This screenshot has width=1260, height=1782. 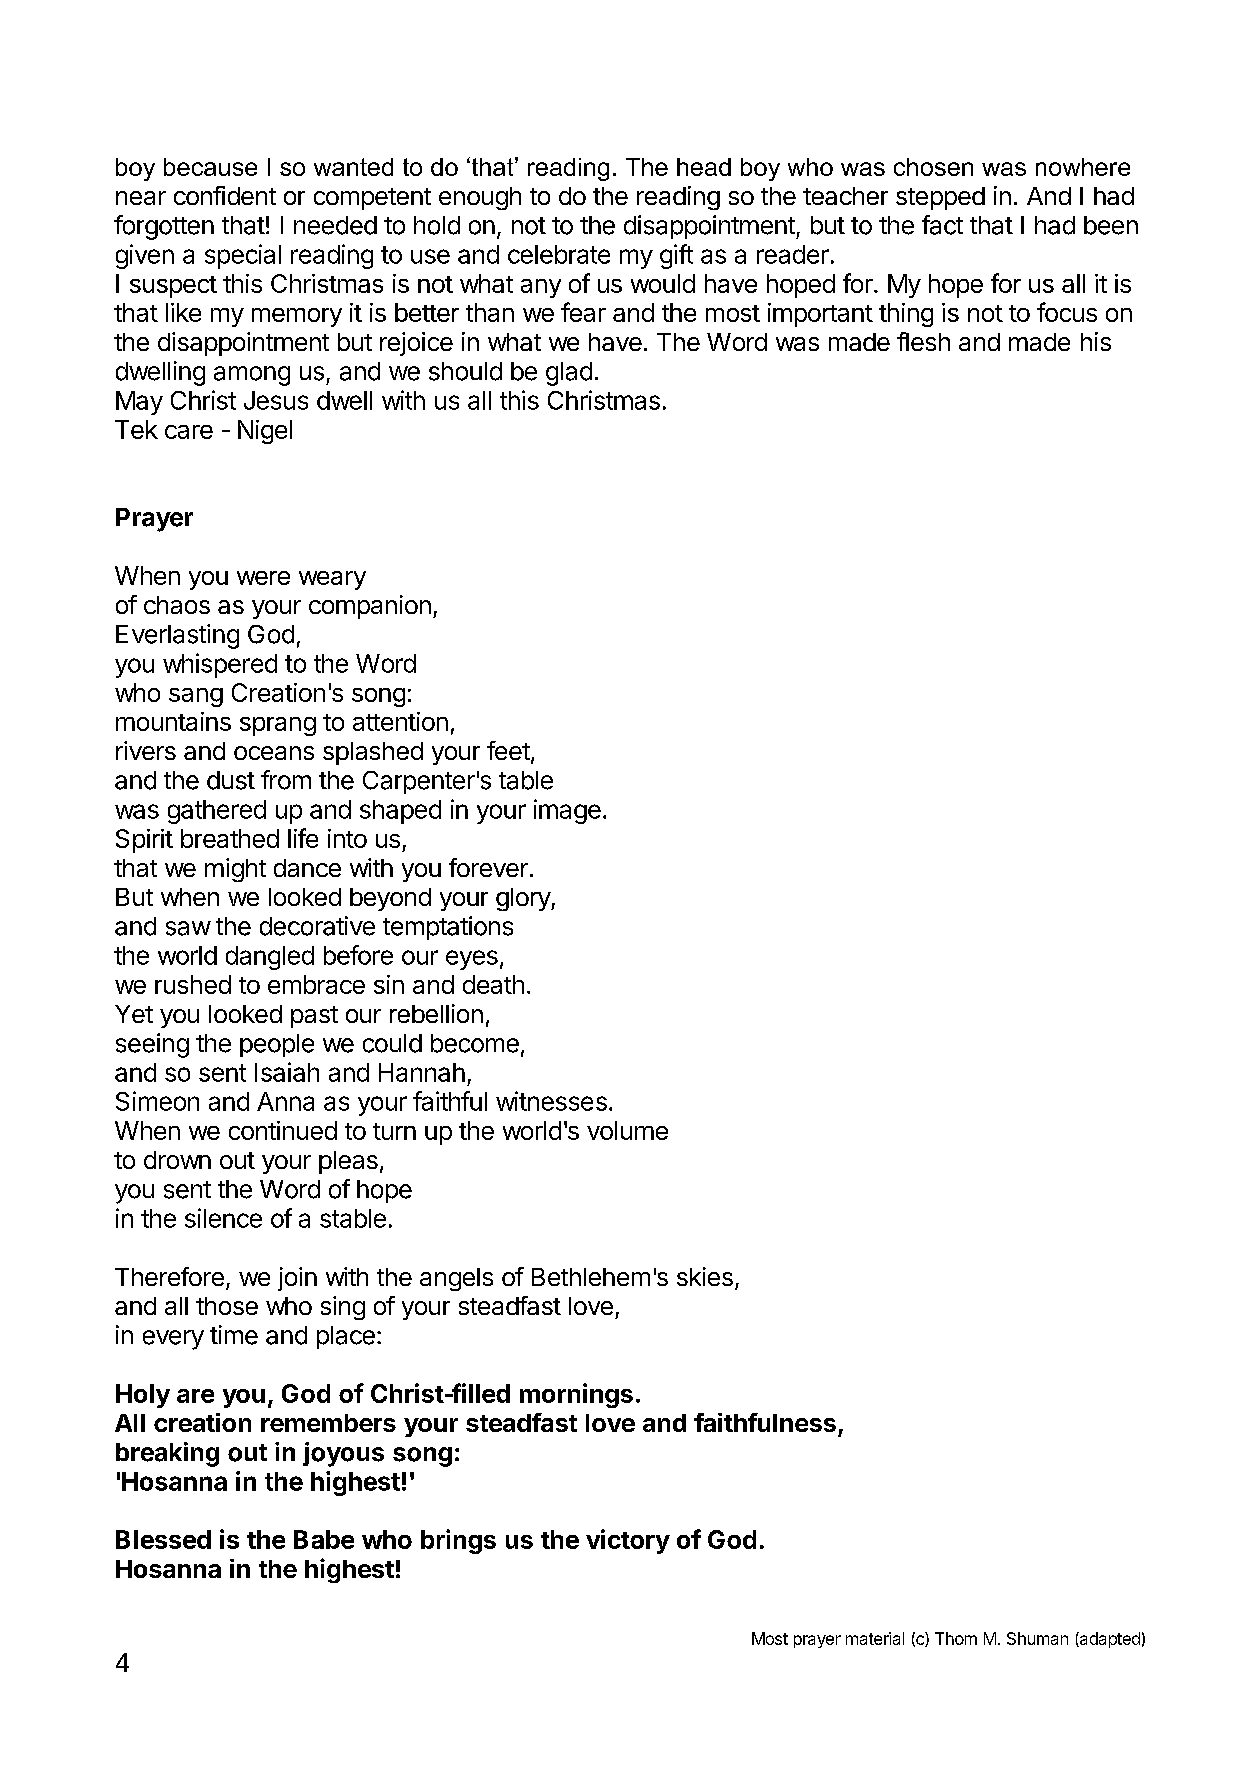 I want to click on might, so click(x=235, y=870).
